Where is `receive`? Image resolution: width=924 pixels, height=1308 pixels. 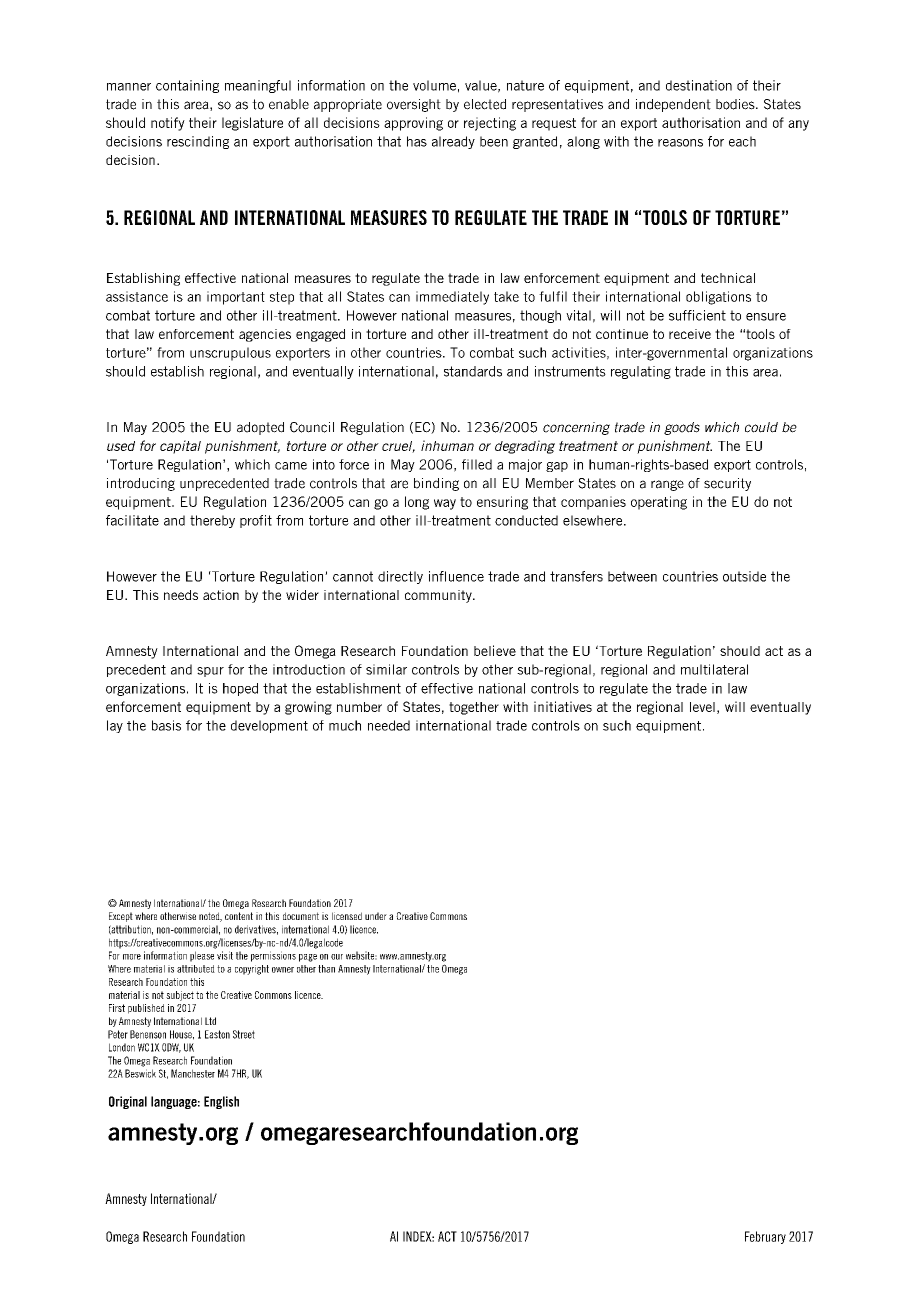
receive is located at coordinates (690, 334).
